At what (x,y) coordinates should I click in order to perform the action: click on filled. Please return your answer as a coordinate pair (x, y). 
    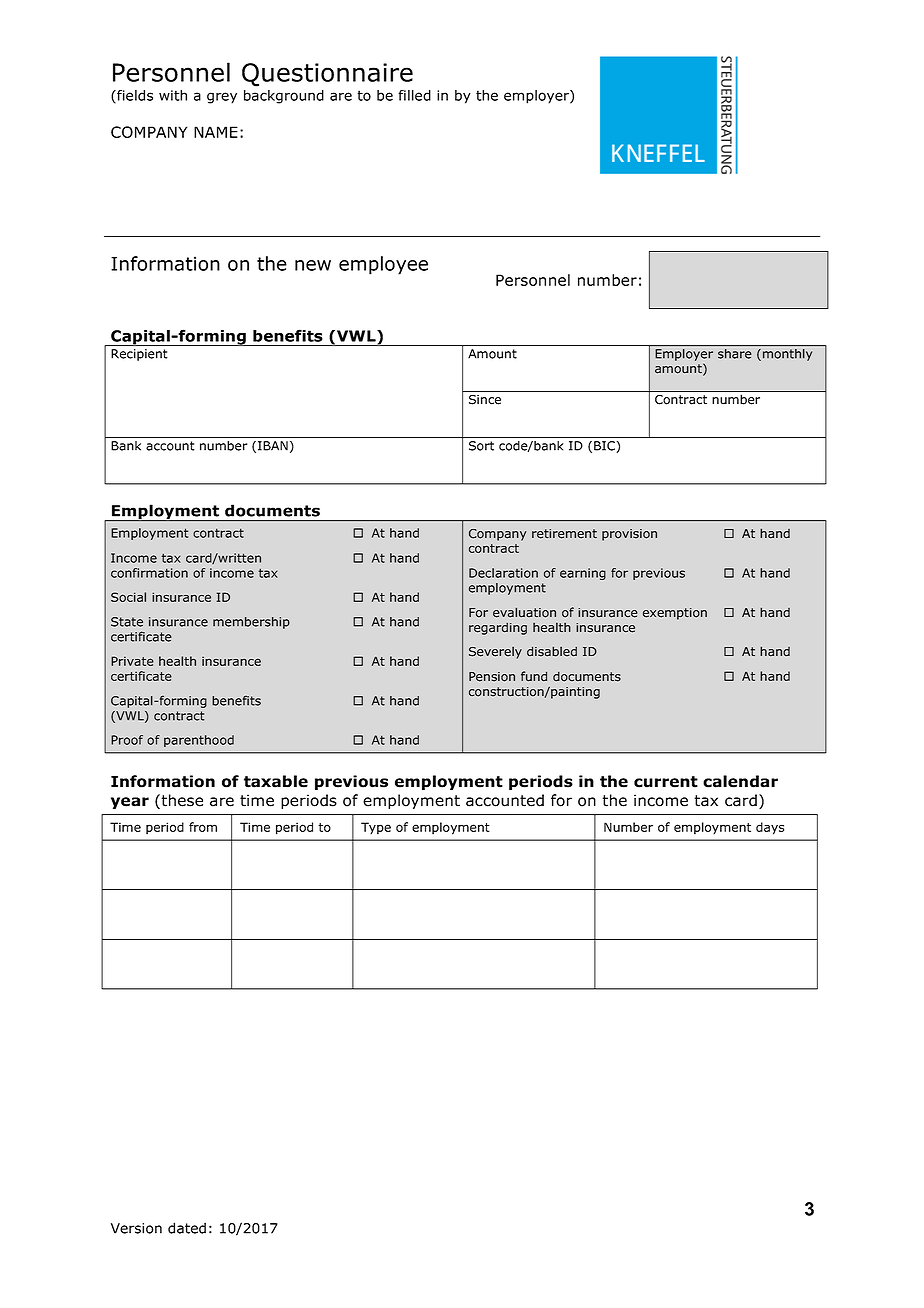
    Looking at the image, I should click on (414, 95).
